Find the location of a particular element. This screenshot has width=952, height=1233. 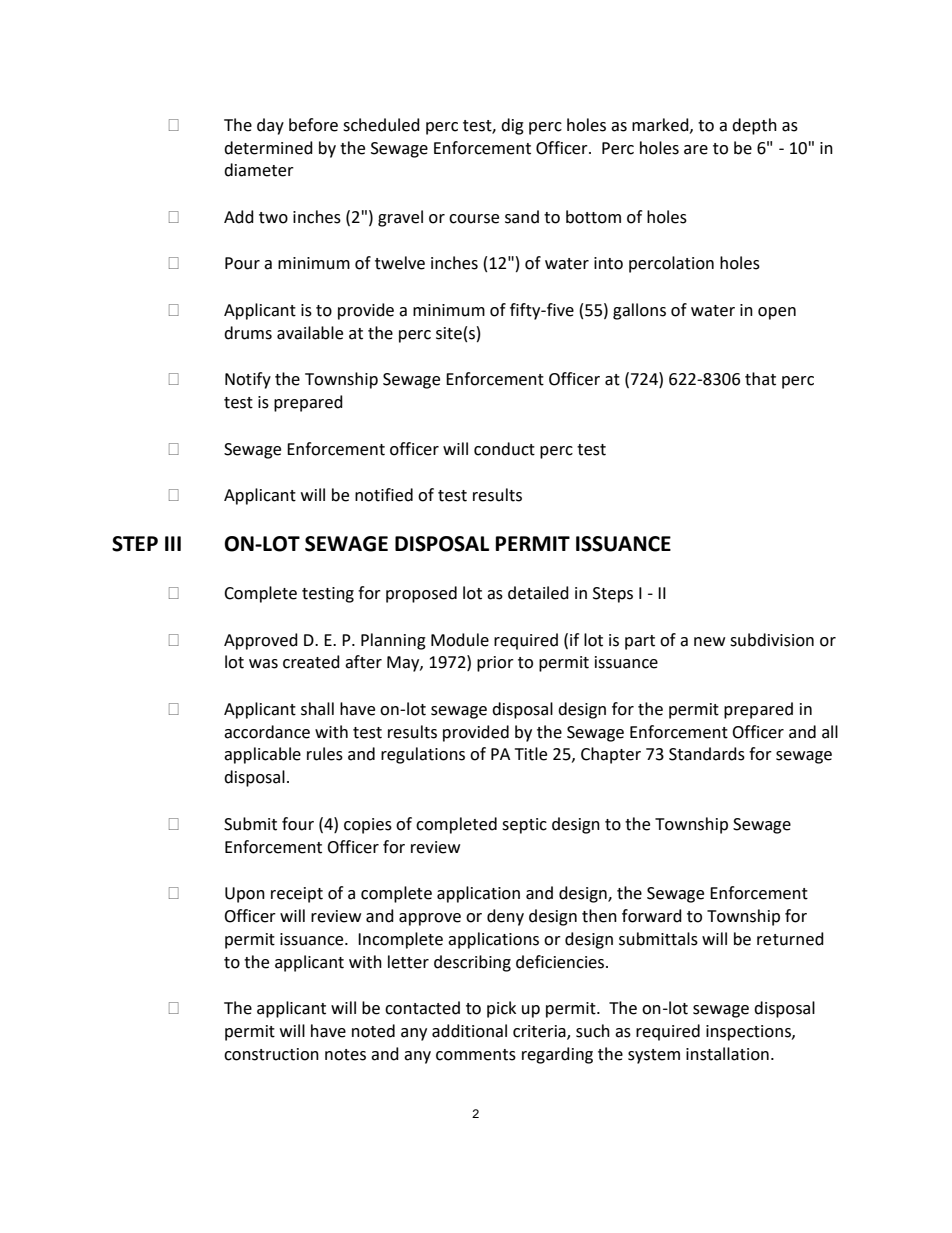

construction is located at coordinates (271, 1054).
